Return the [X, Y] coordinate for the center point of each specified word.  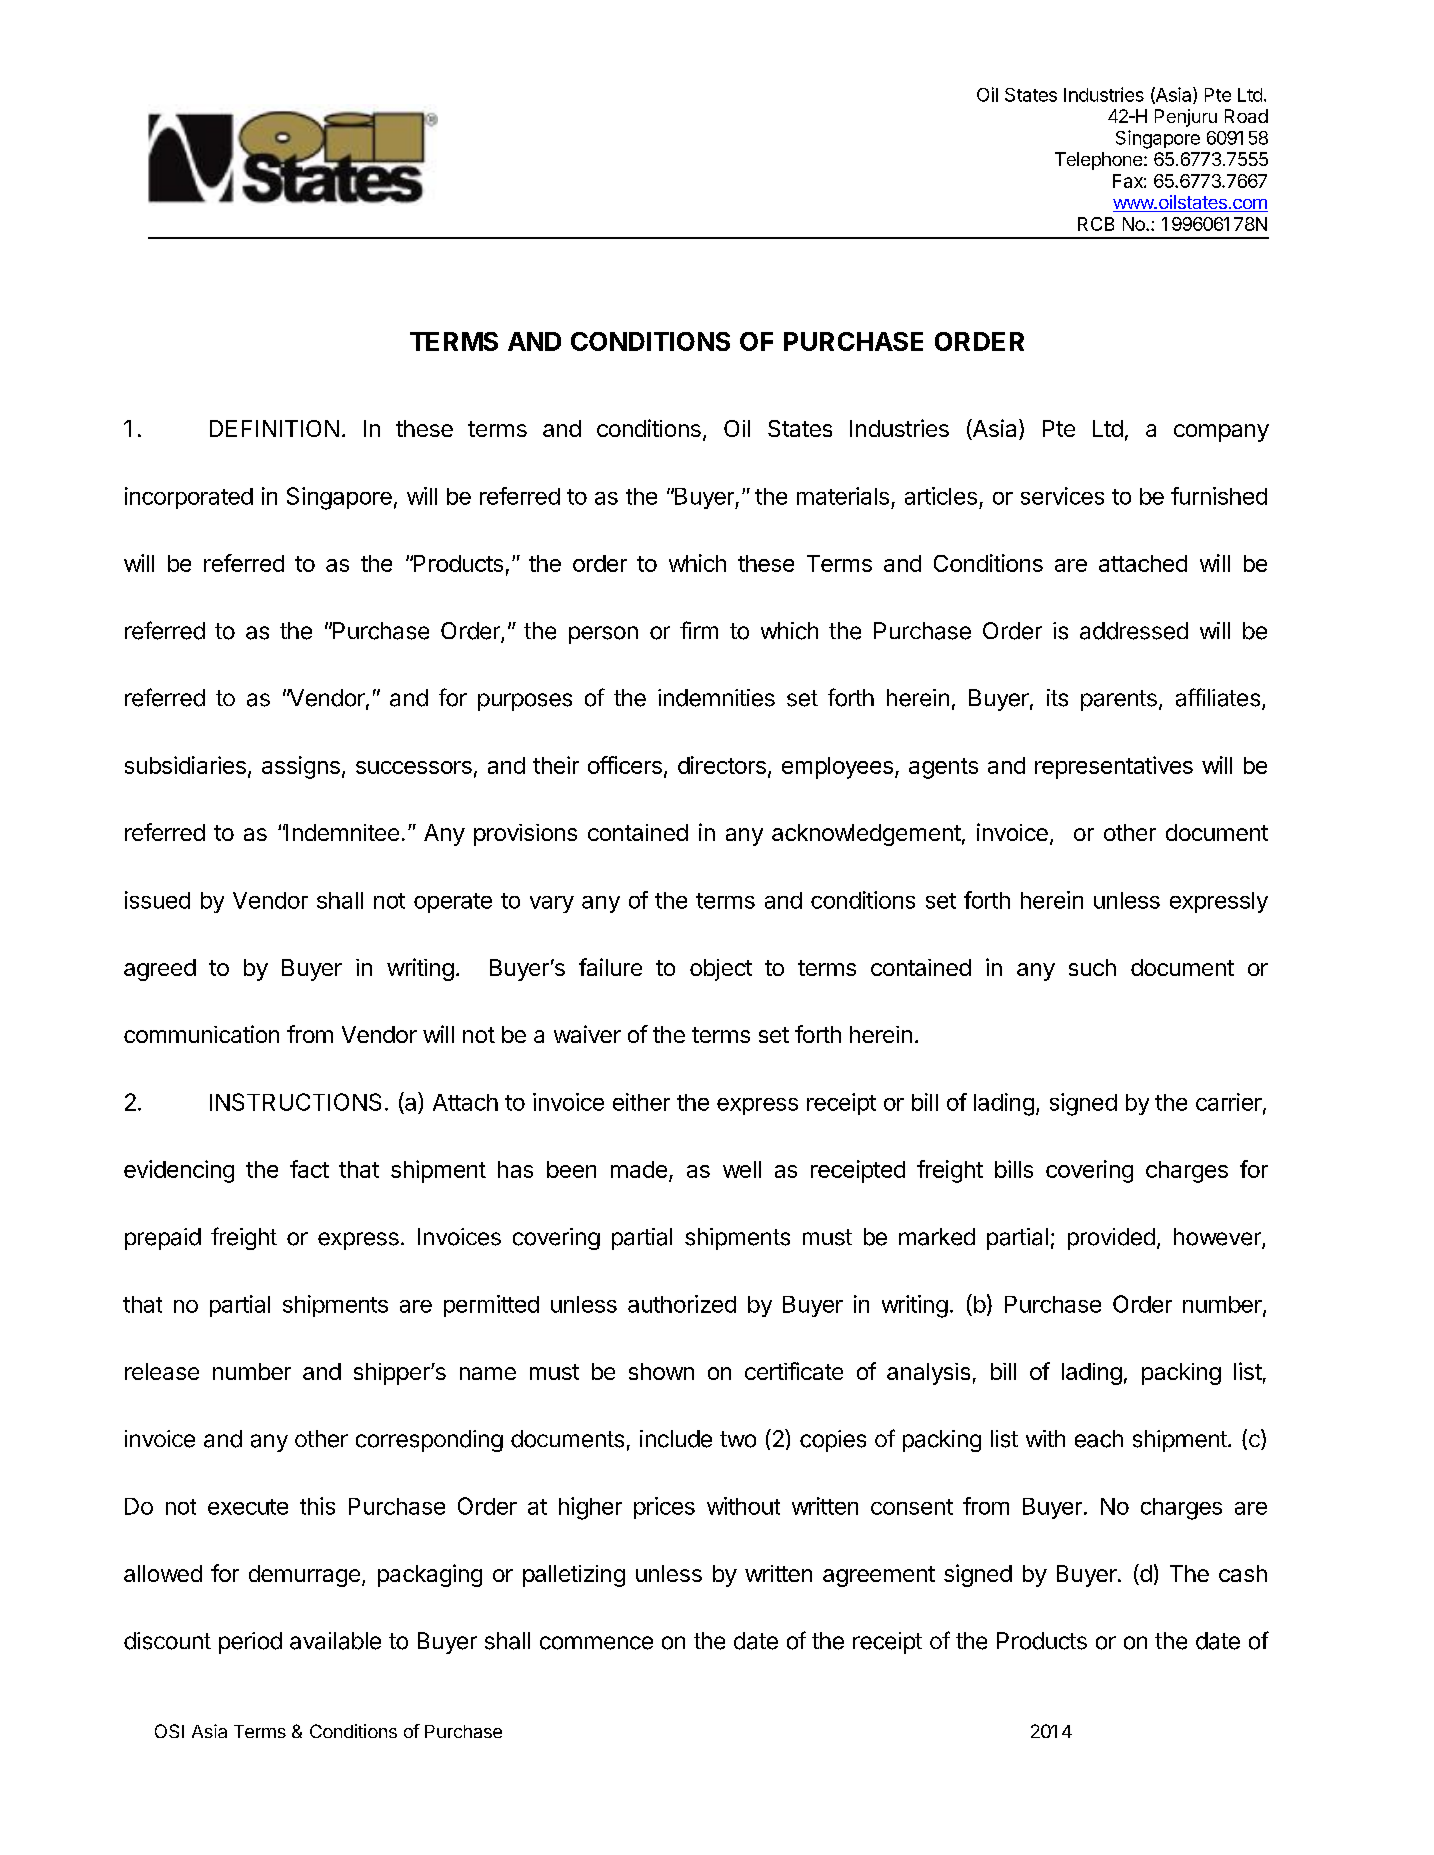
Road [1246, 116]
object [721, 970]
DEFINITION [274, 428]
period [250, 1643]
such [1092, 967]
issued [157, 900]
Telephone [1098, 161]
